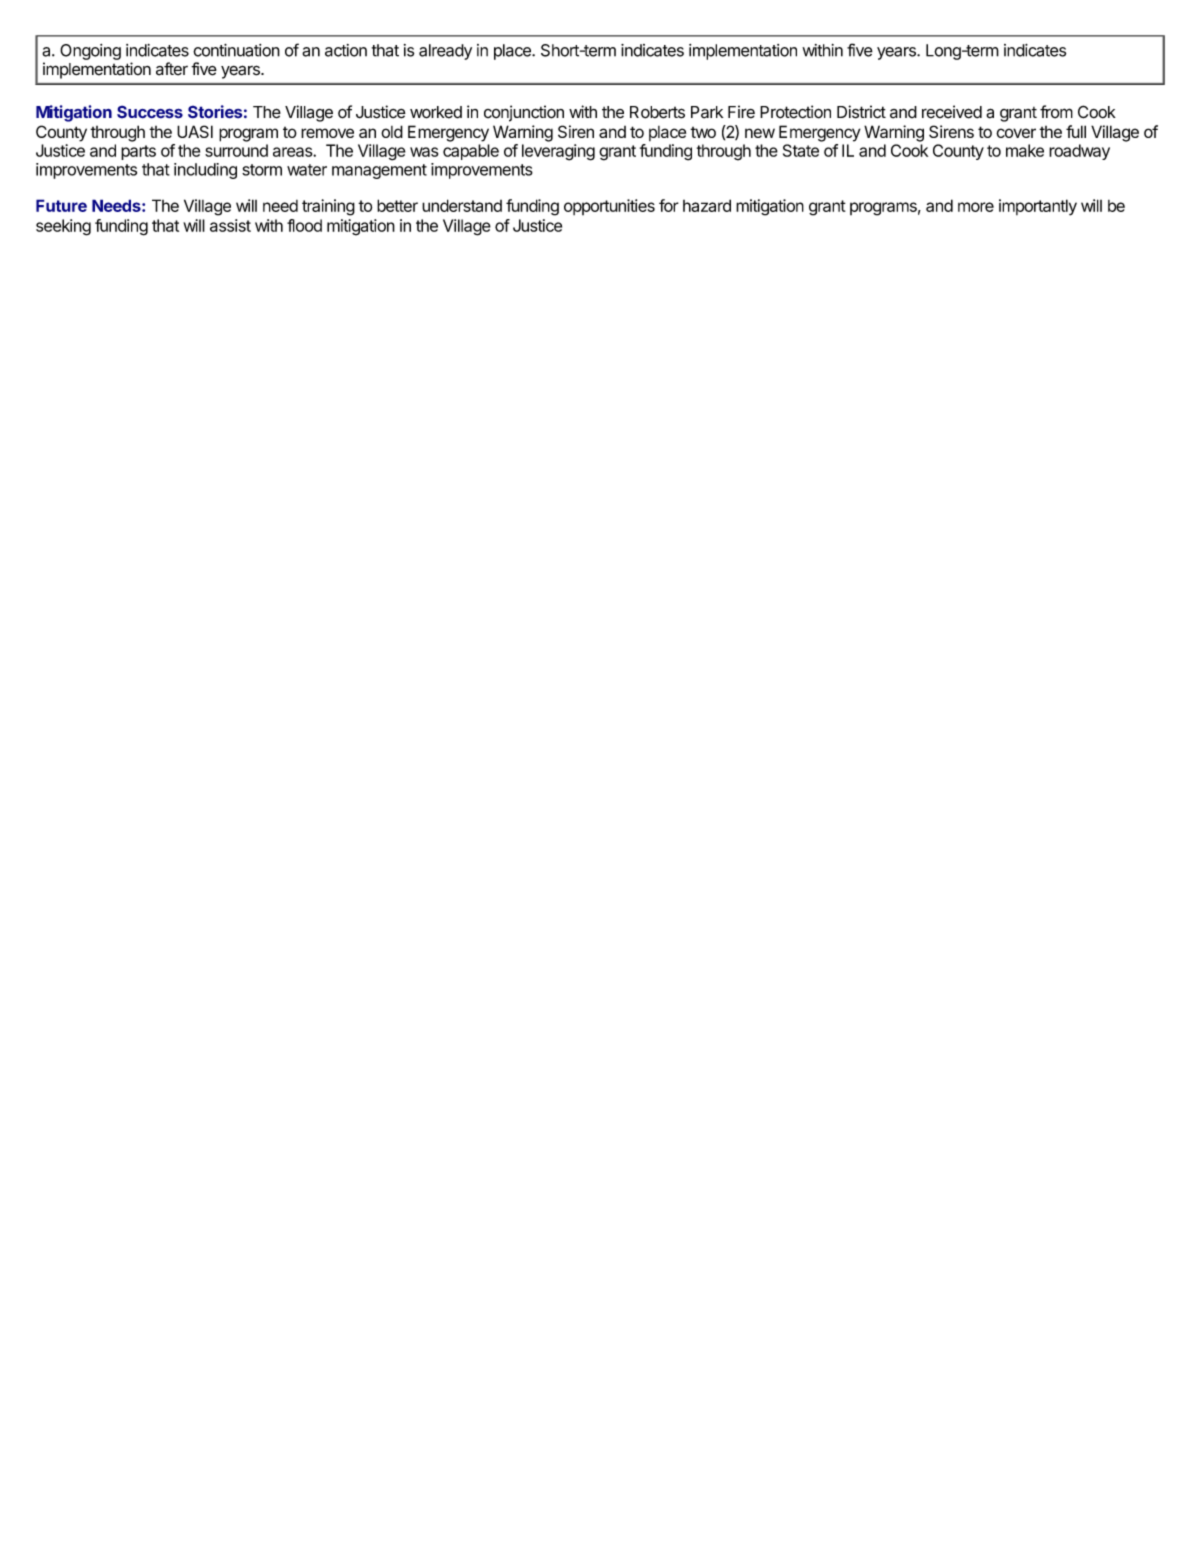 This screenshot has width=1200, height=1553. I want to click on more, so click(976, 207).
